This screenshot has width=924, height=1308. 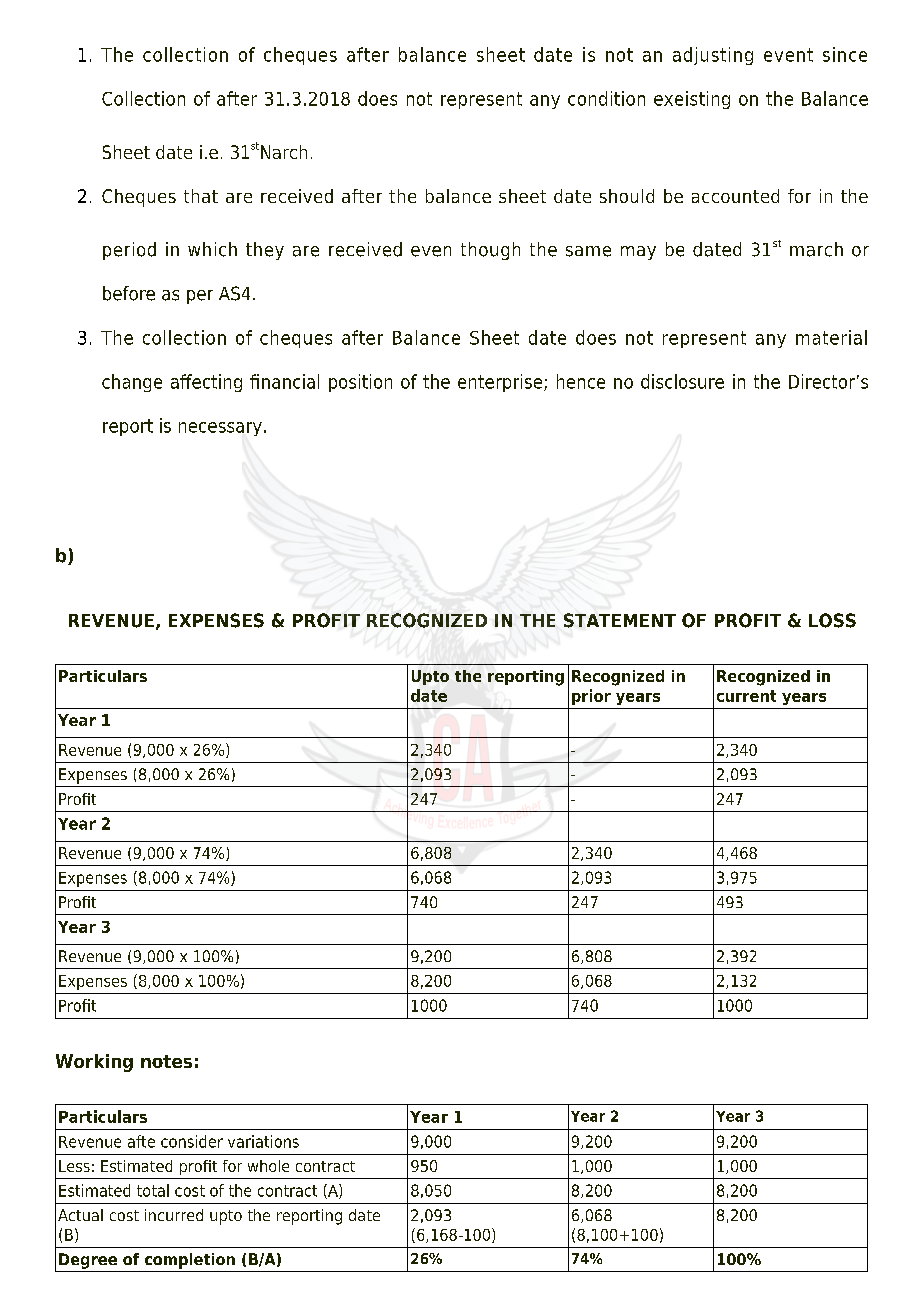 I want to click on incurred, so click(x=174, y=1215).
